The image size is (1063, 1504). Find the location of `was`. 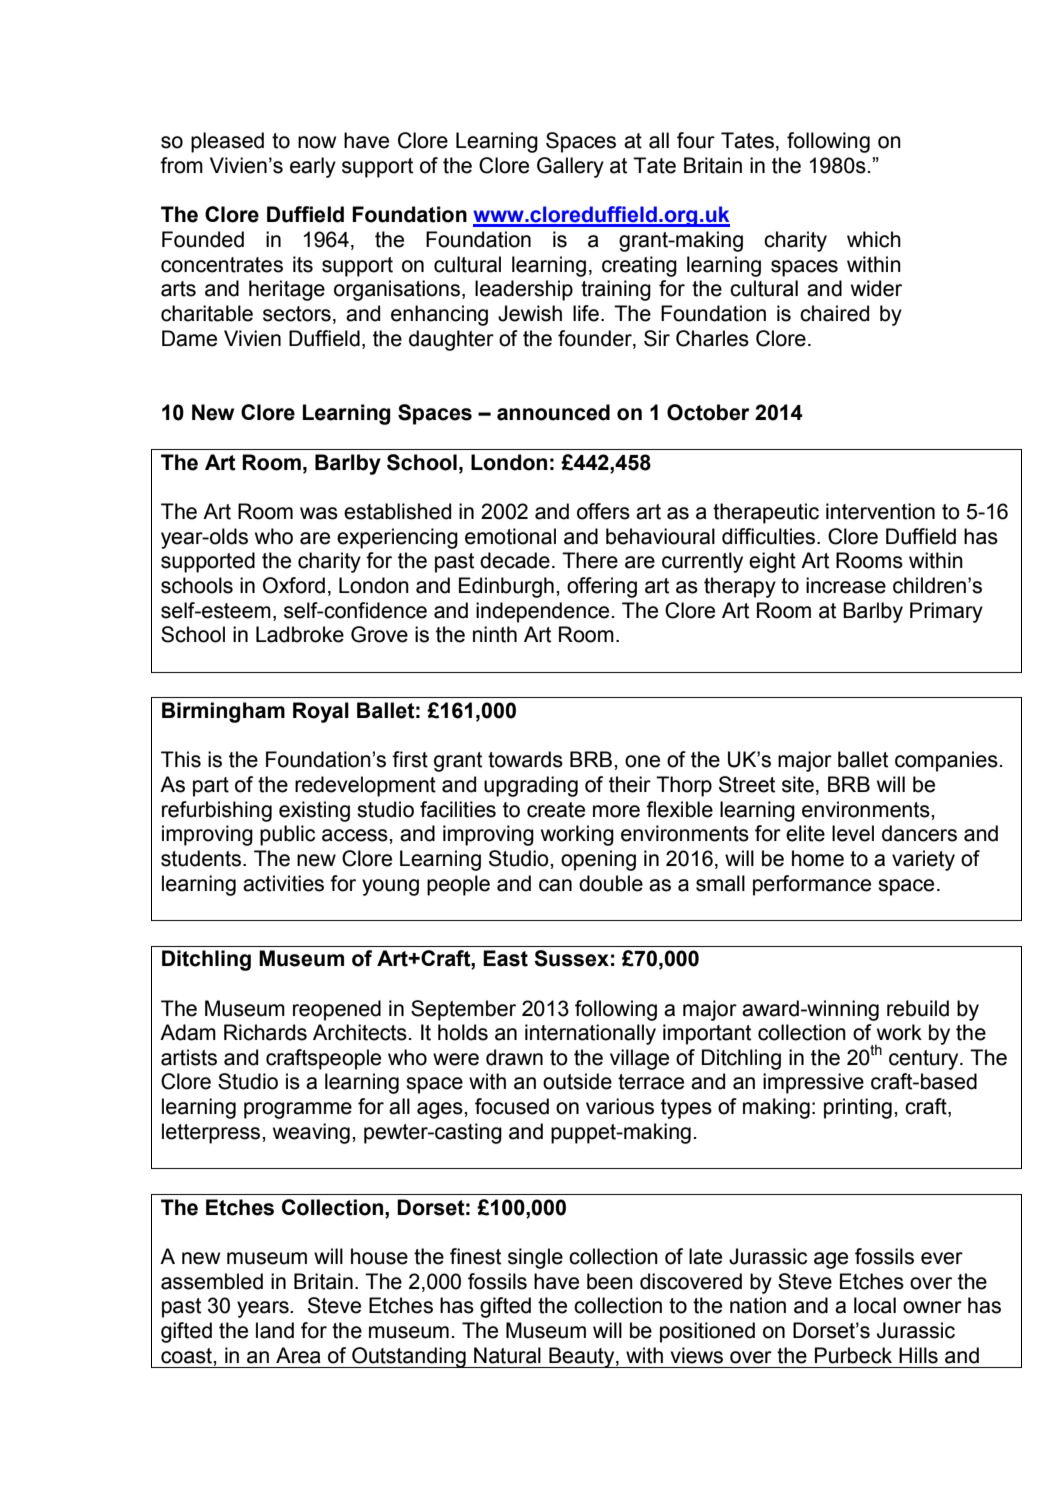

was is located at coordinates (319, 513).
